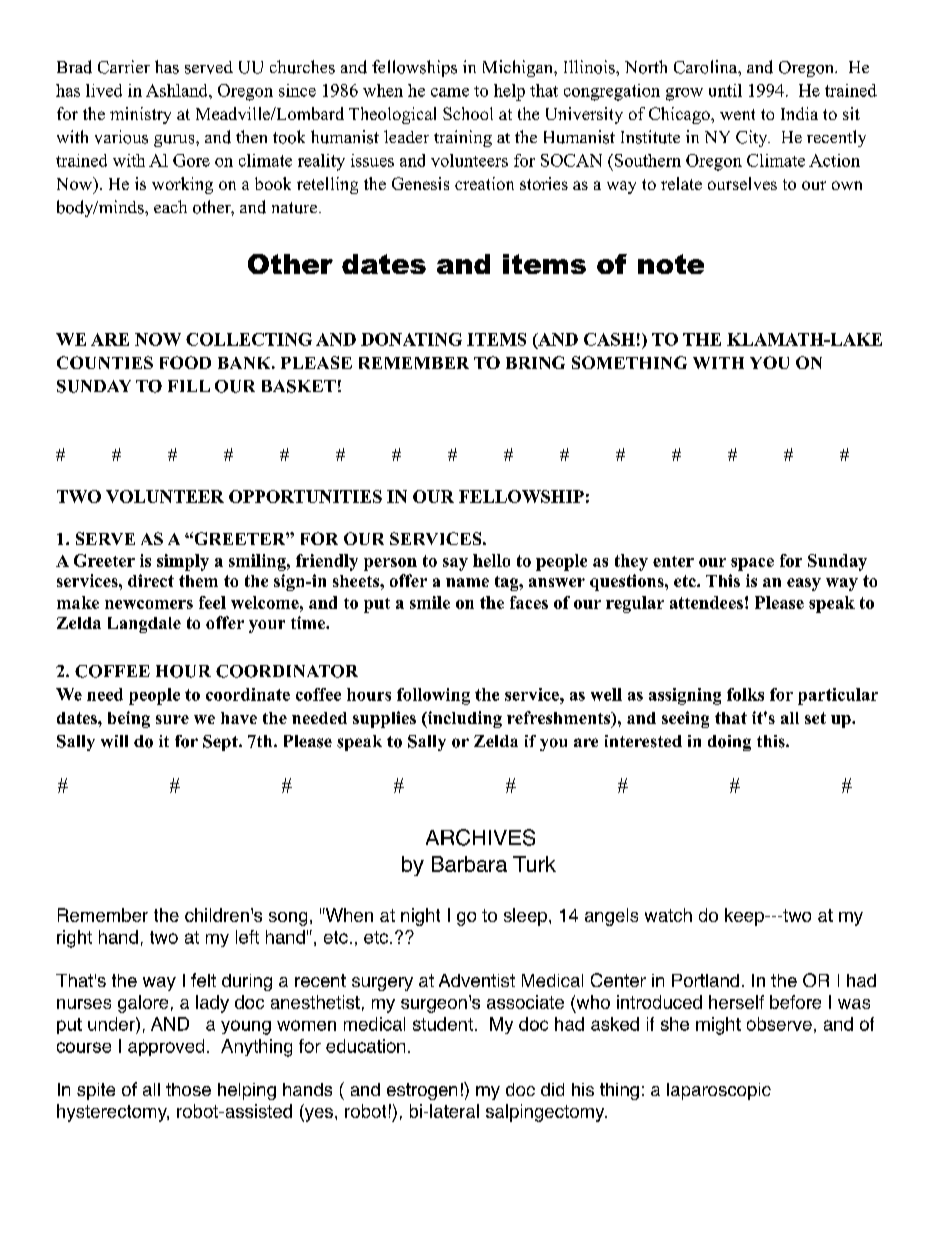 This screenshot has width=952, height=1233. I want to click on CASH, so click(609, 339).
